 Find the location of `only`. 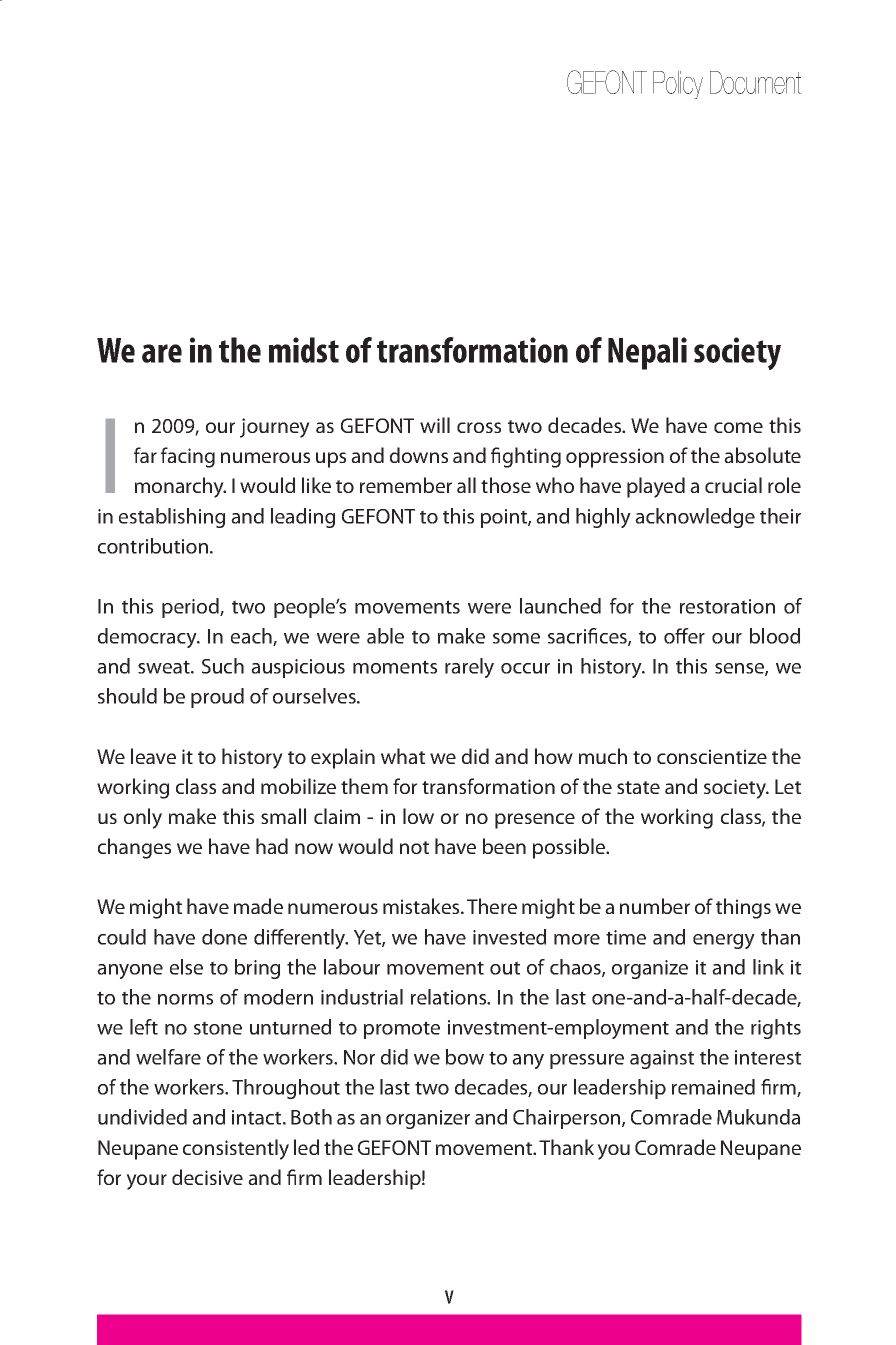

only is located at coordinates (143, 818).
